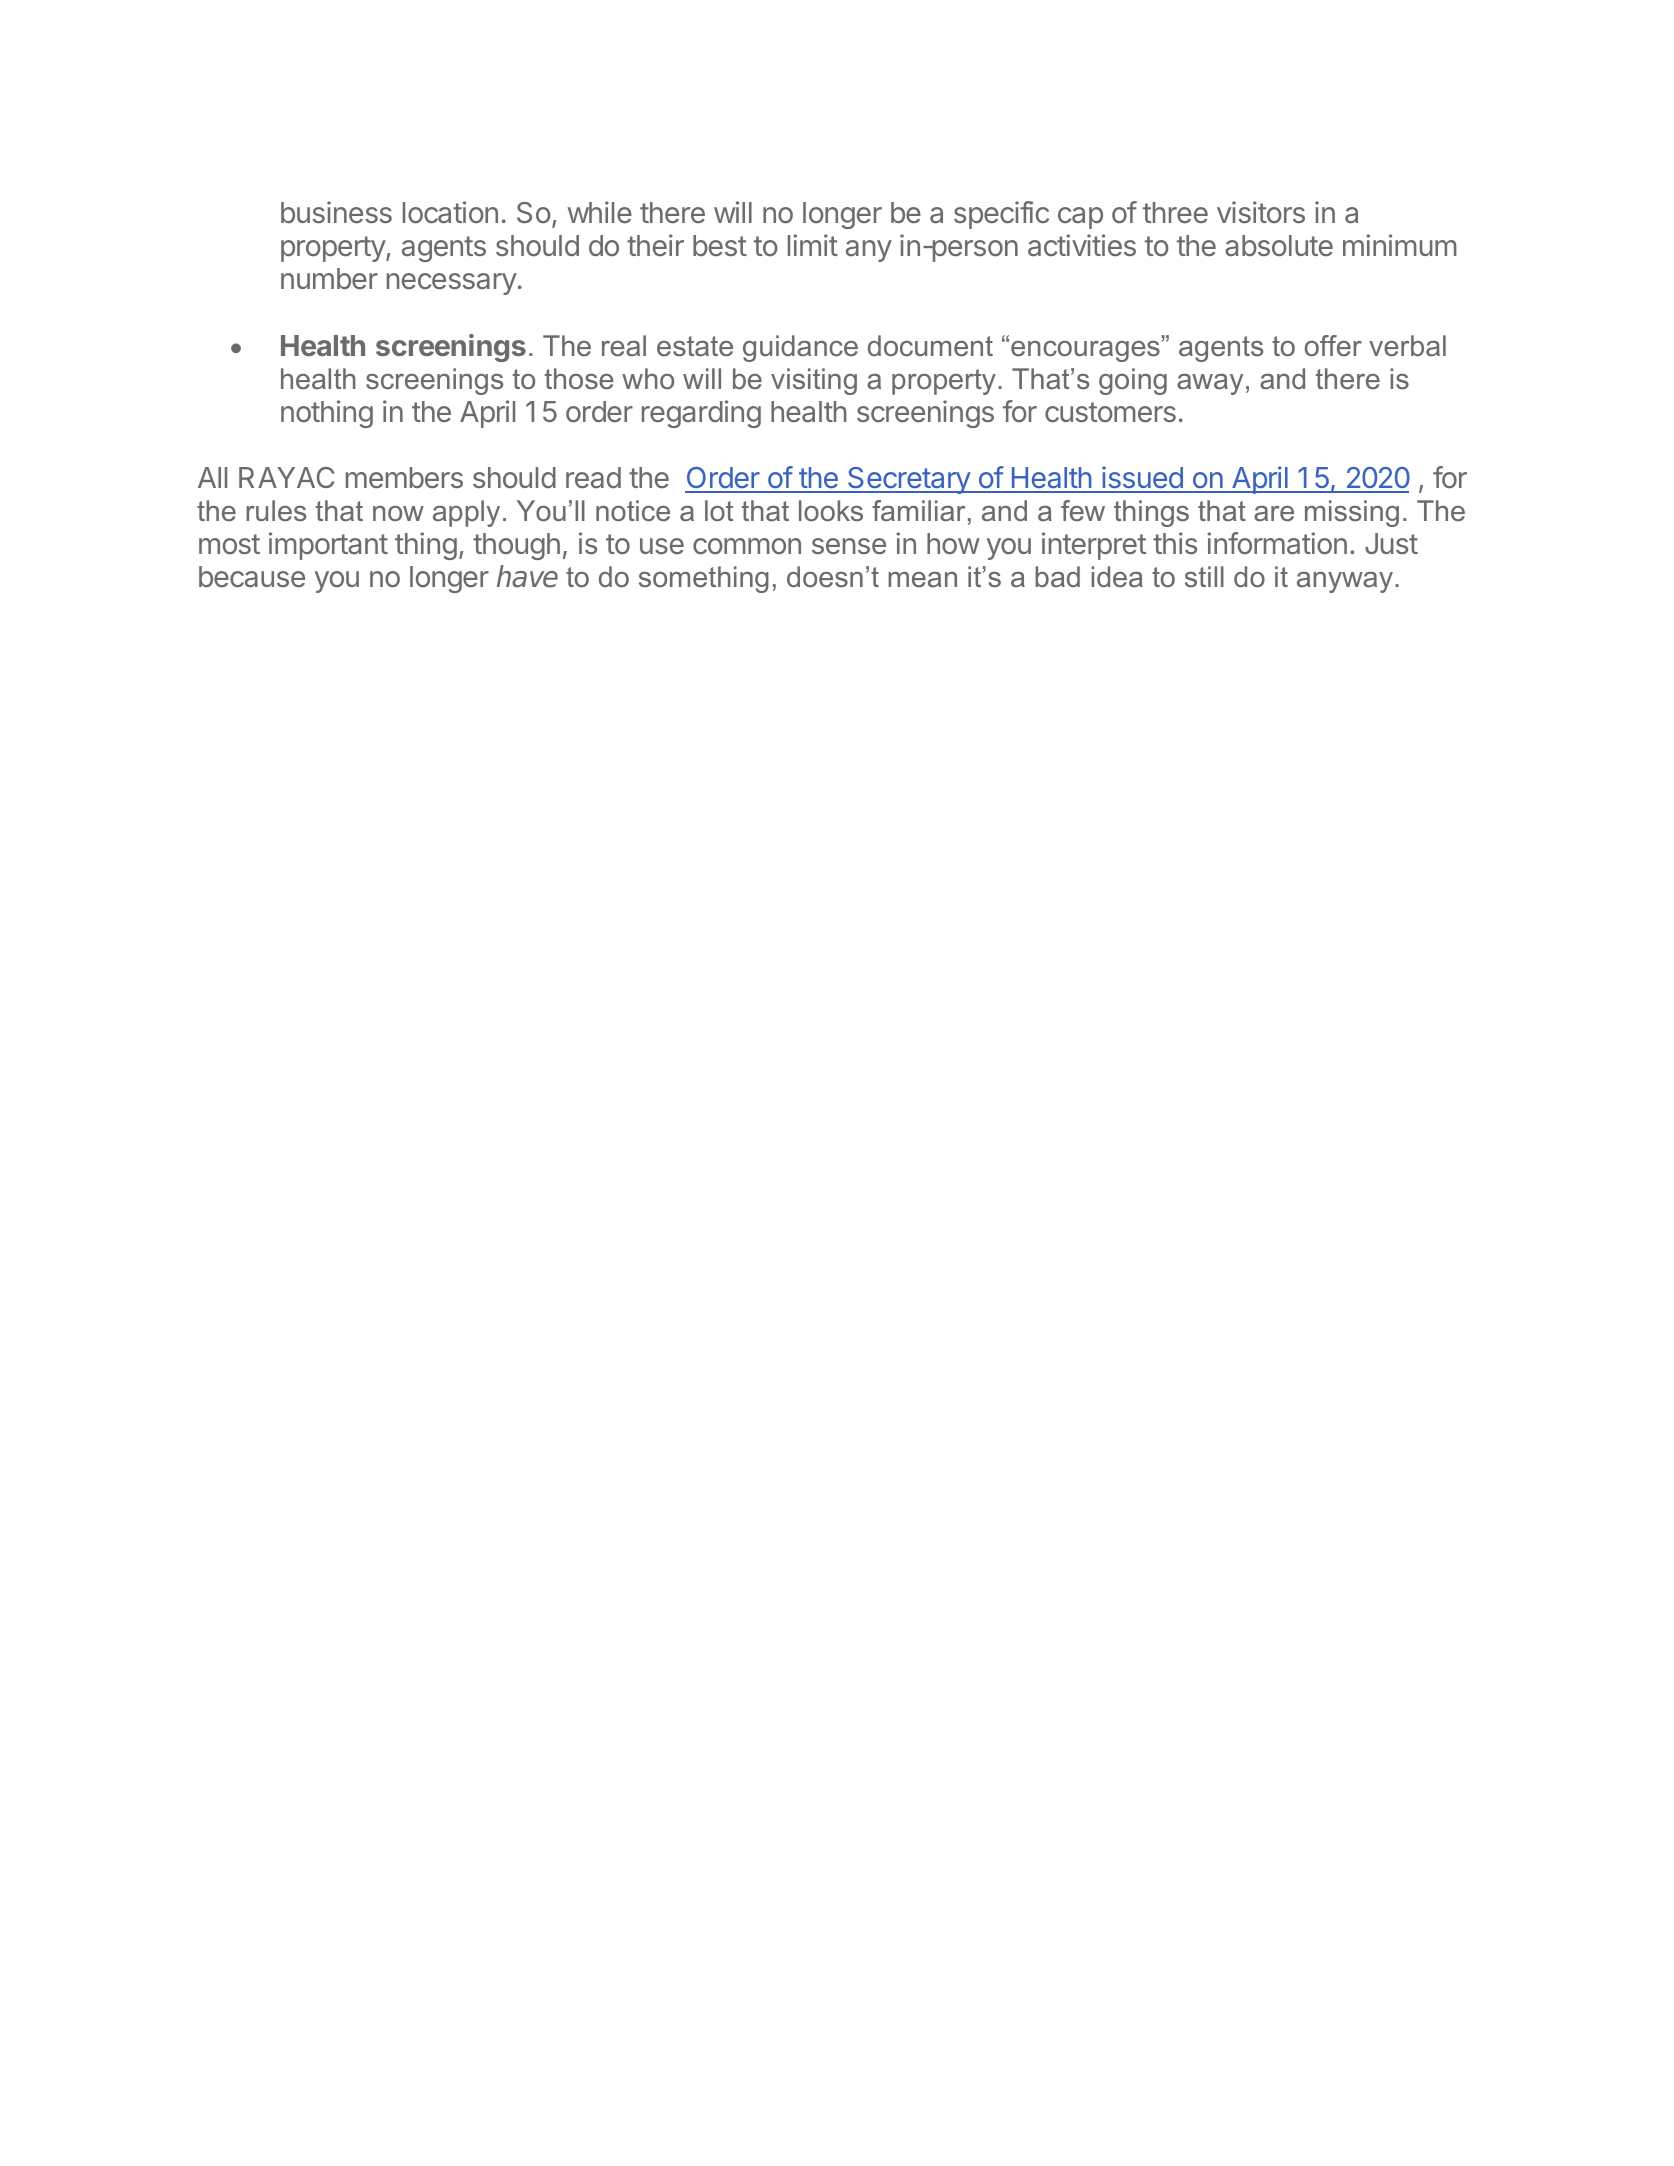 The image size is (1674, 2166). What do you see at coordinates (813, 245) in the document?
I see `limit` at bounding box center [813, 245].
